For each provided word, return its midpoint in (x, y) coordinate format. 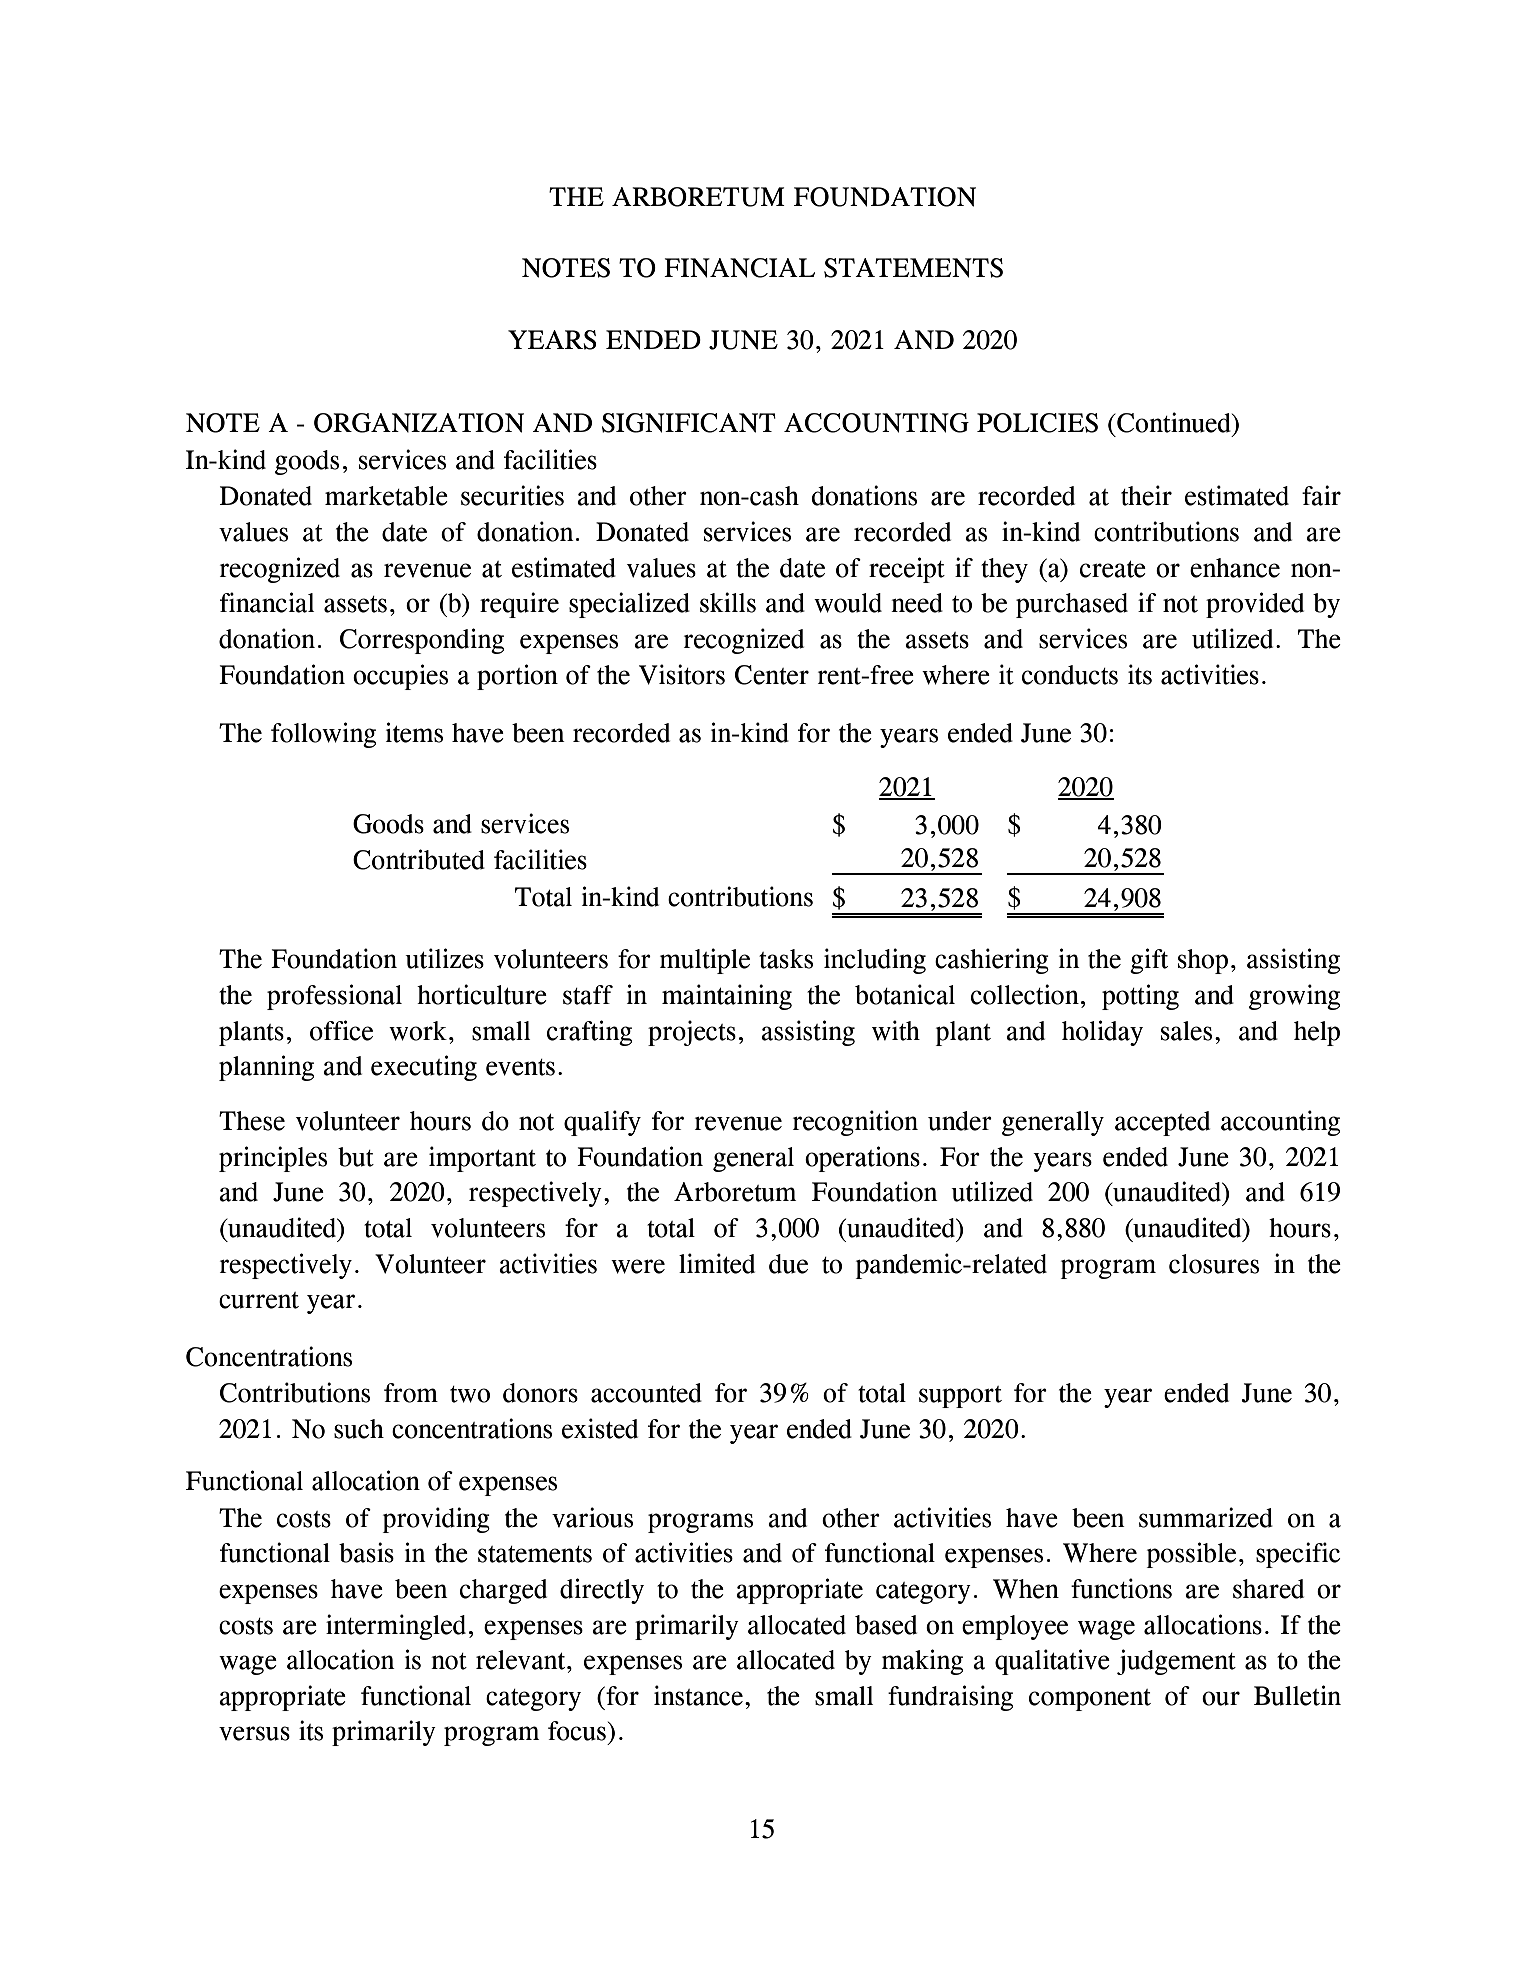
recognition (855, 1123)
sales (1186, 1031)
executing (424, 1068)
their (1146, 495)
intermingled (396, 1627)
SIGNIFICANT (689, 423)
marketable (386, 496)
